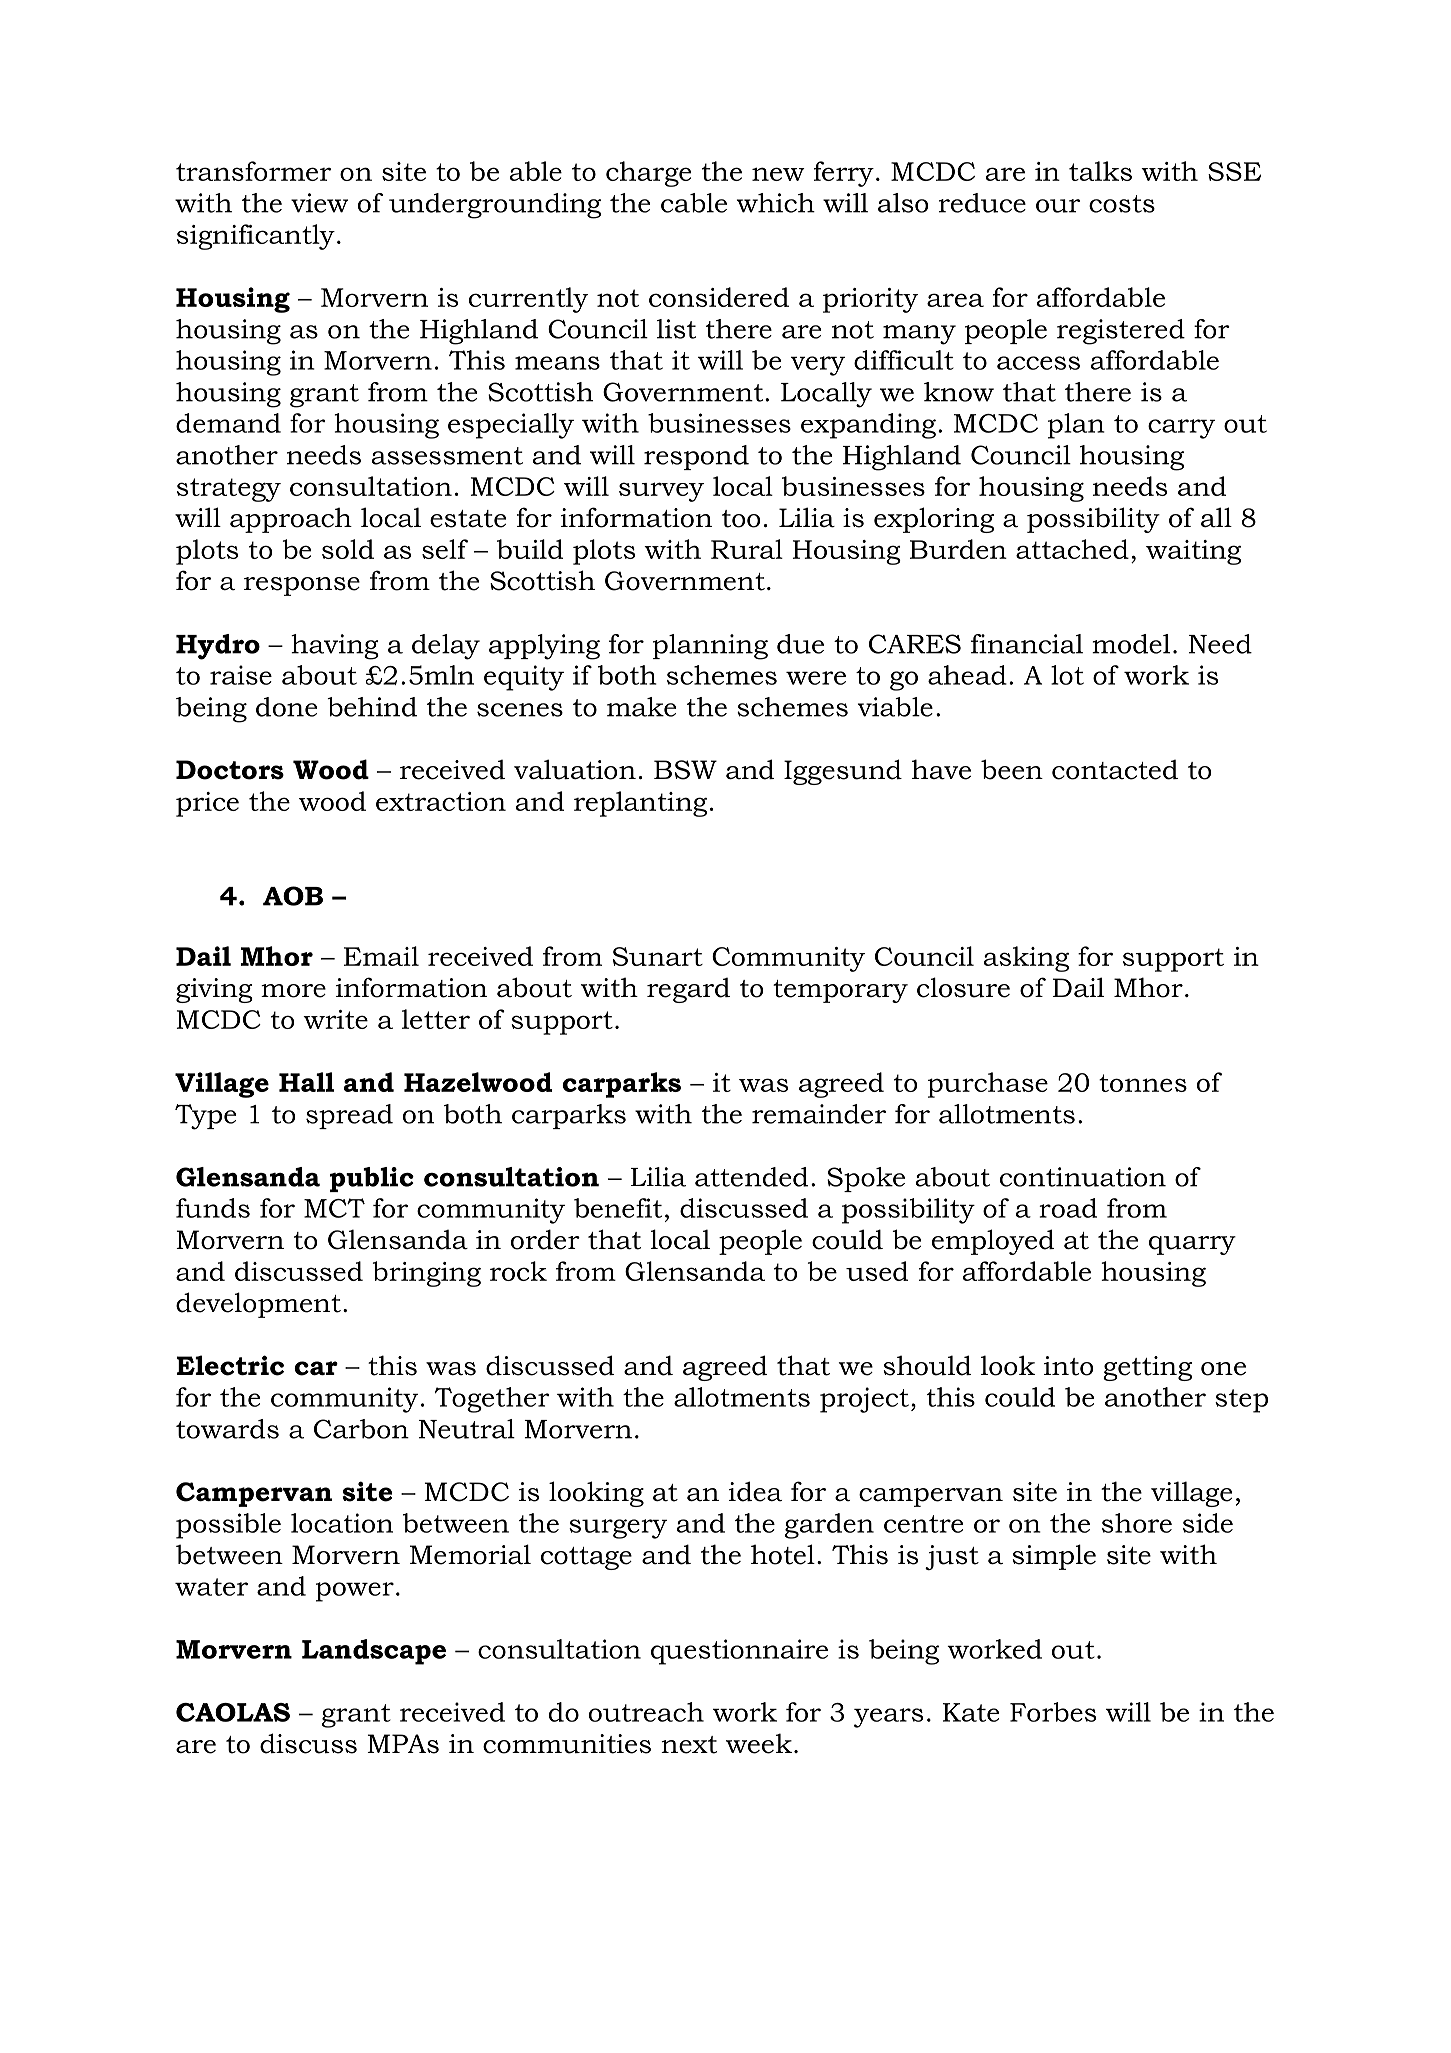  I want to click on asking, so click(1026, 959).
